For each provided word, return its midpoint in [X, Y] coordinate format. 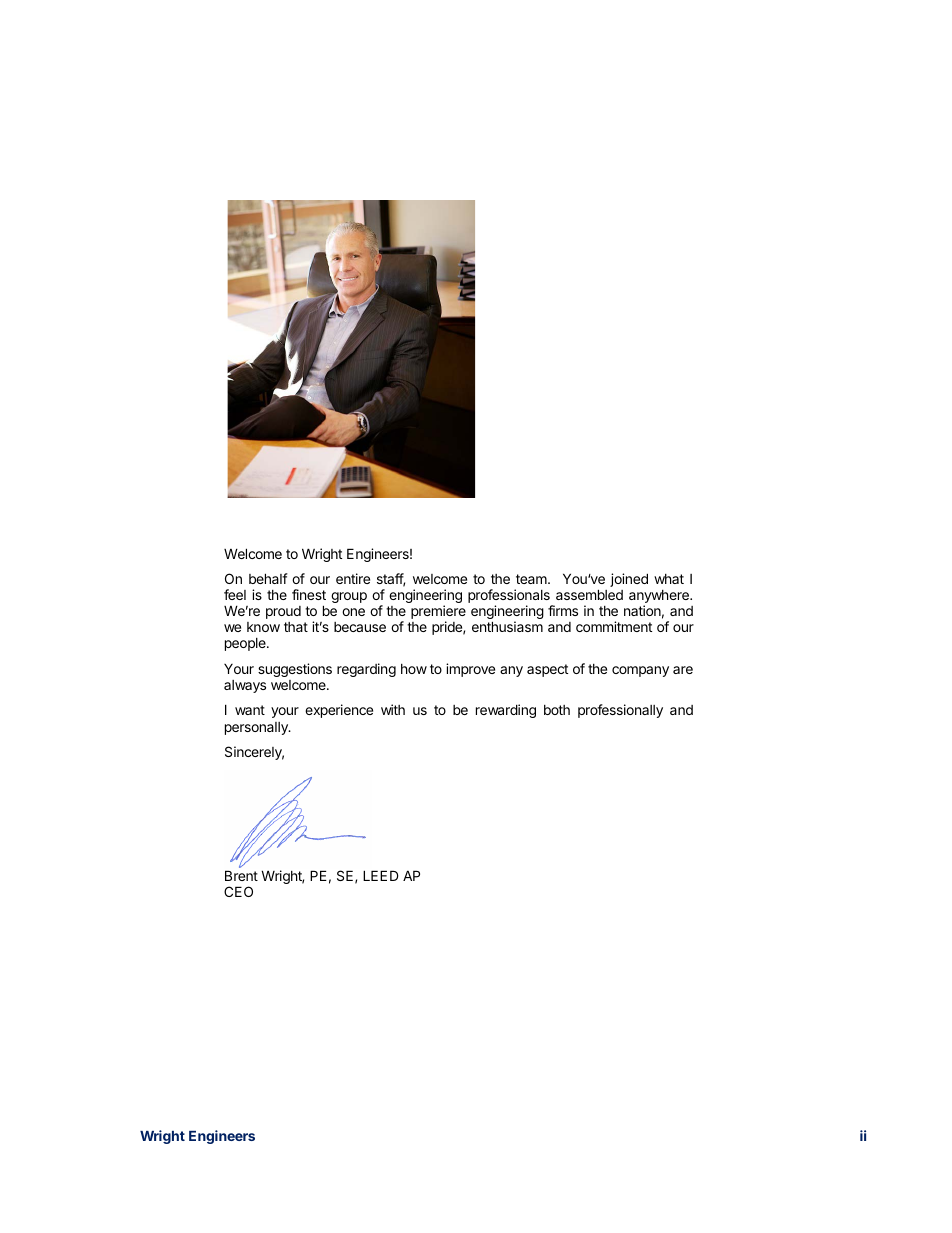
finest [309, 594]
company [640, 671]
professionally [620, 711]
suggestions [295, 670]
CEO [238, 891]
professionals [510, 597]
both [557, 710]
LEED [381, 875]
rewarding [506, 711]
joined [629, 580]
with [393, 709]
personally [257, 728]
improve [470, 670]
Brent [241, 875]
